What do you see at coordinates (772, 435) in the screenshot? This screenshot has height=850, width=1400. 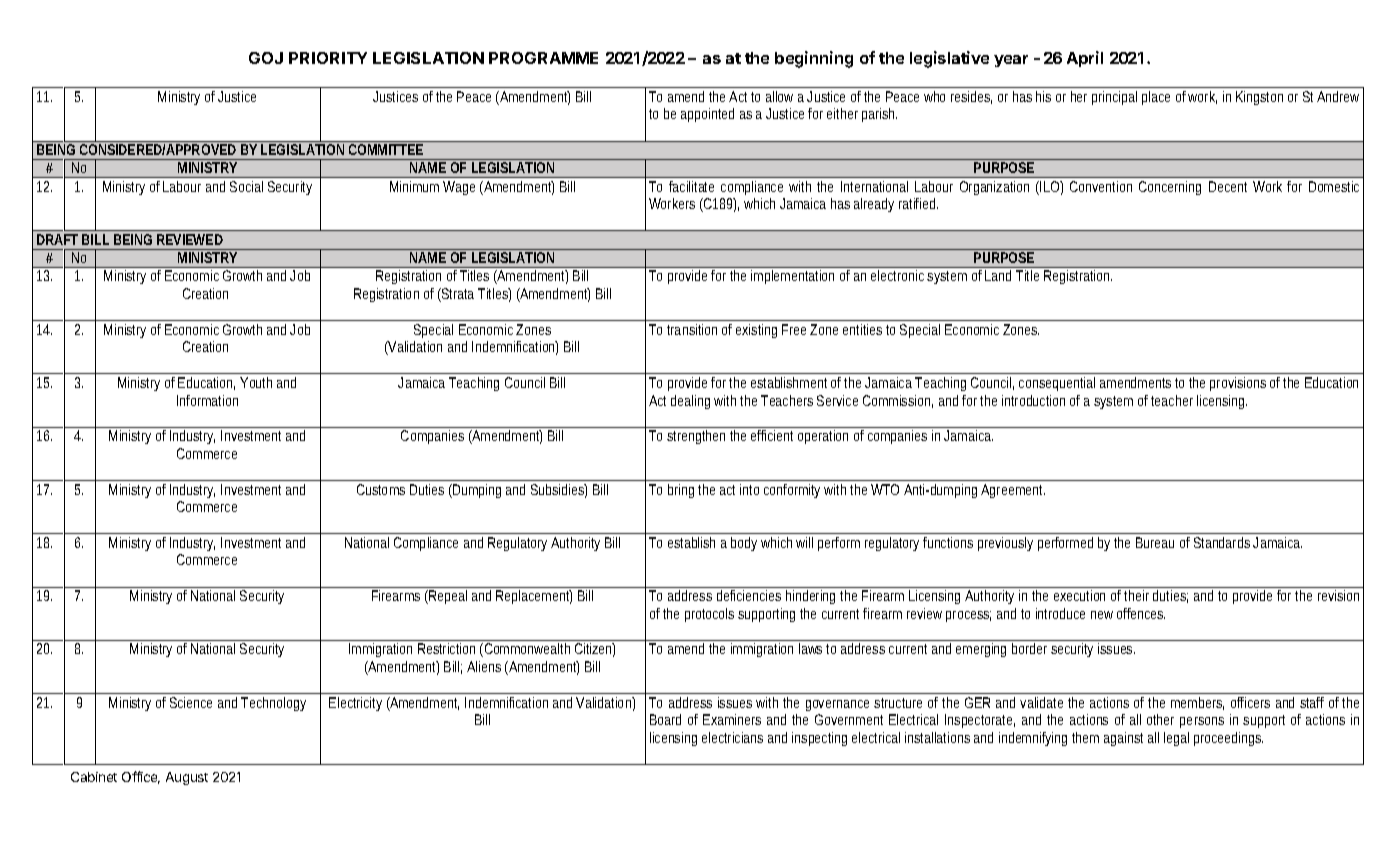 I see `efficient` at bounding box center [772, 435].
